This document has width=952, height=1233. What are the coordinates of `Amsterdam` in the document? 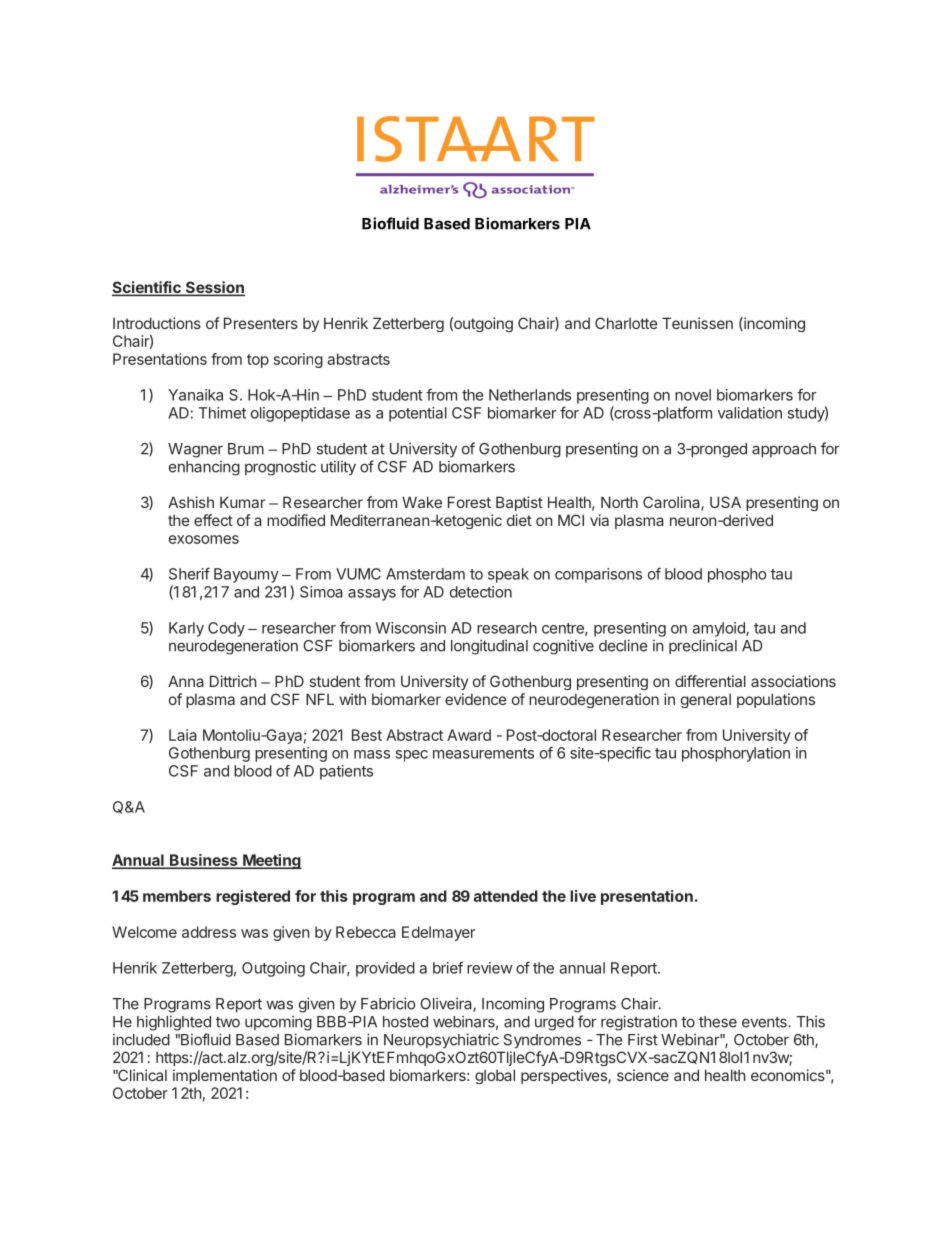 It's located at (425, 574).
